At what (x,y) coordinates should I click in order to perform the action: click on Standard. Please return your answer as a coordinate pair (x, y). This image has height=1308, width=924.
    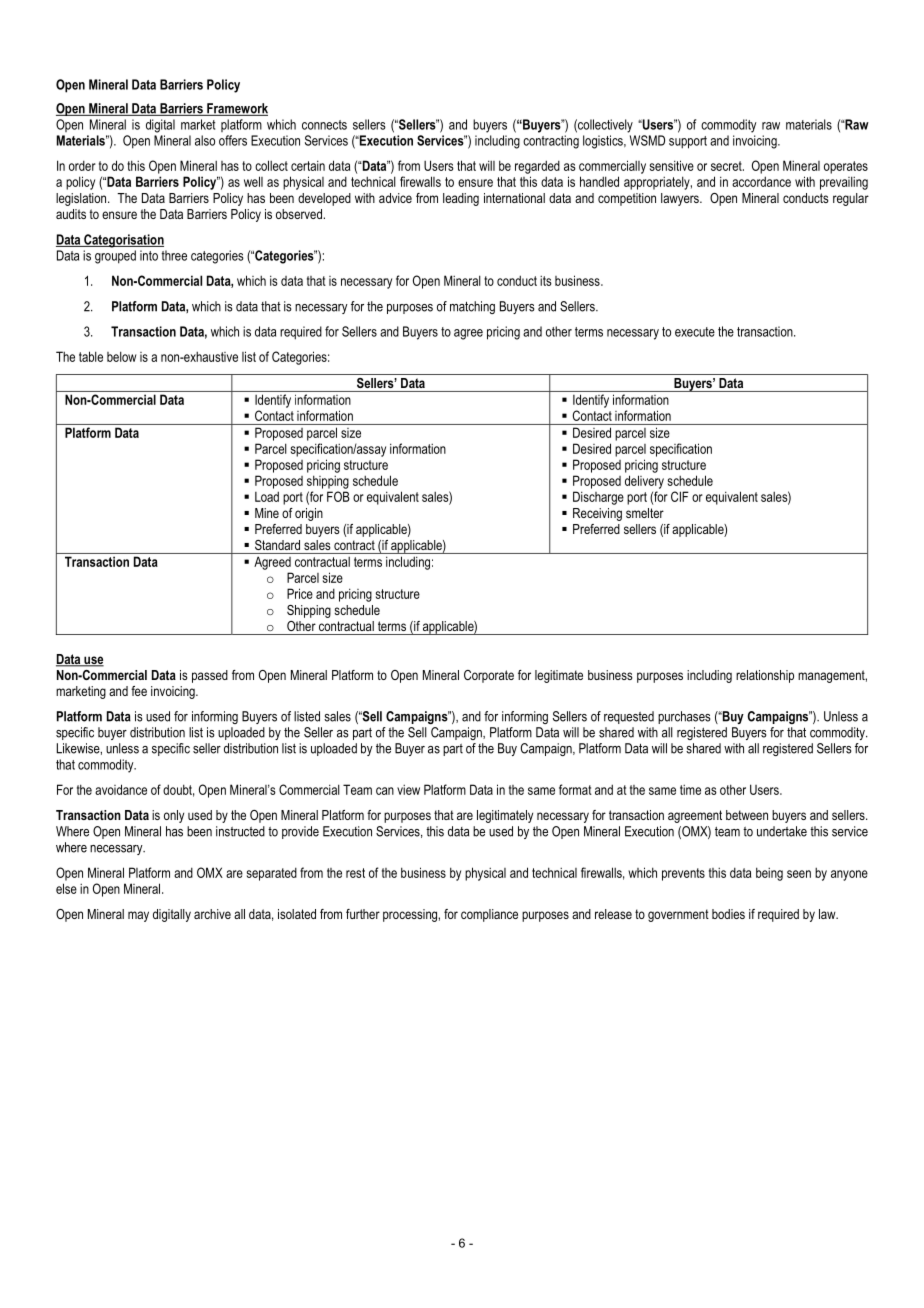
    Looking at the image, I should click on (277, 545).
